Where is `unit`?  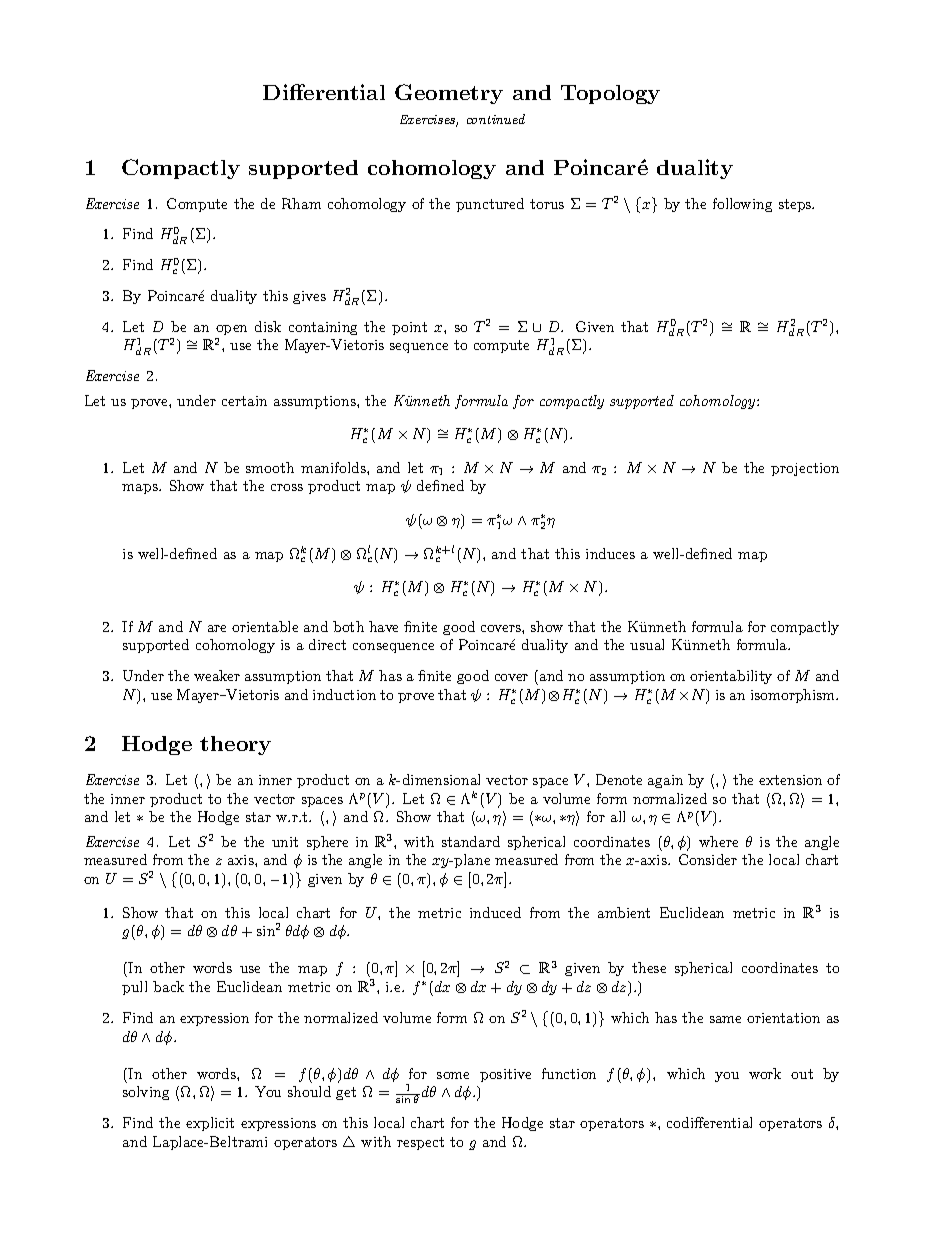 unit is located at coordinates (285, 842).
